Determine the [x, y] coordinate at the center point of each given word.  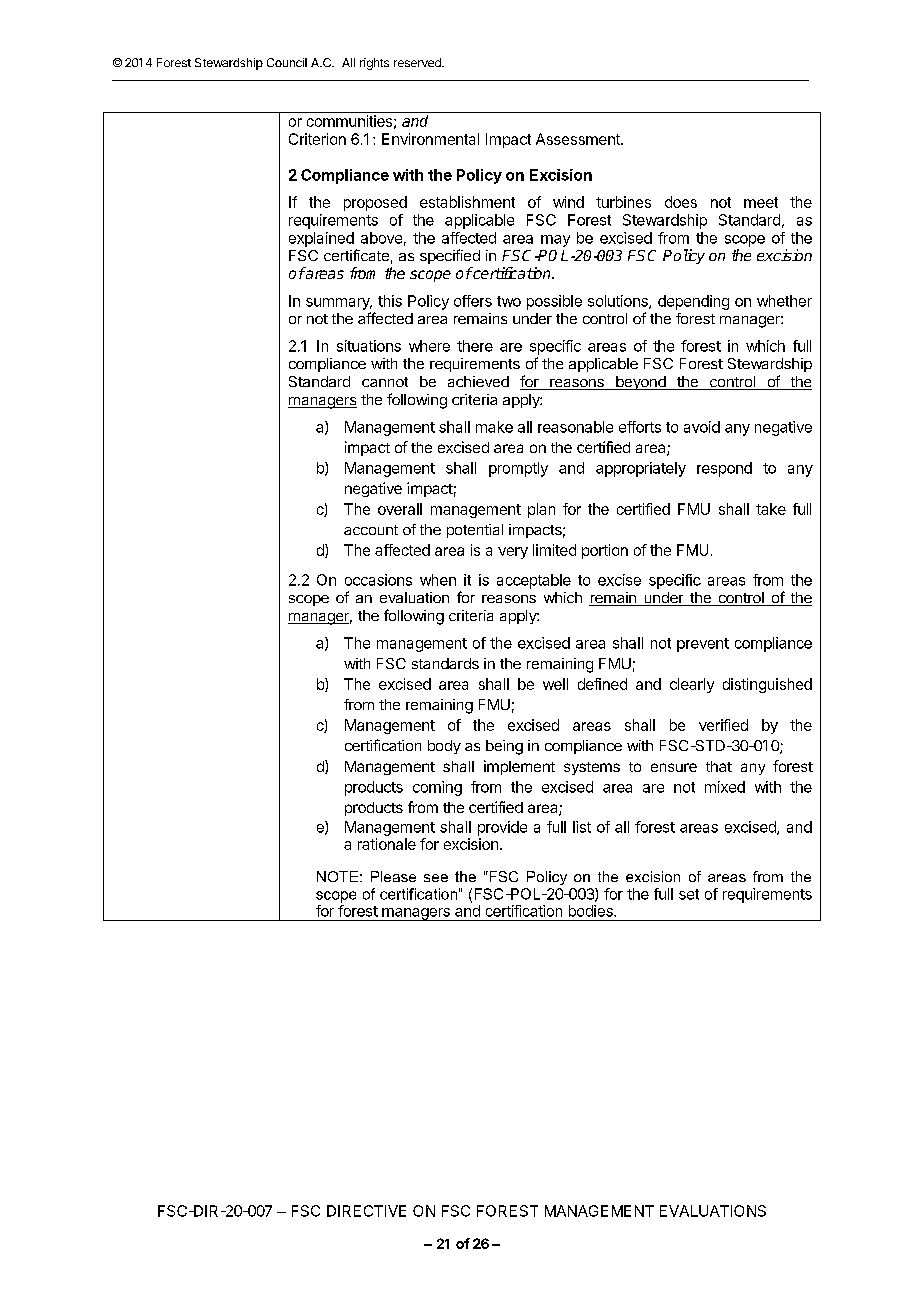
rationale [387, 844]
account [371, 530]
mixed [725, 787]
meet [761, 202]
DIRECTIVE [366, 1211]
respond [724, 469]
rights [374, 64]
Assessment [579, 139]
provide [502, 828]
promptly [518, 469]
